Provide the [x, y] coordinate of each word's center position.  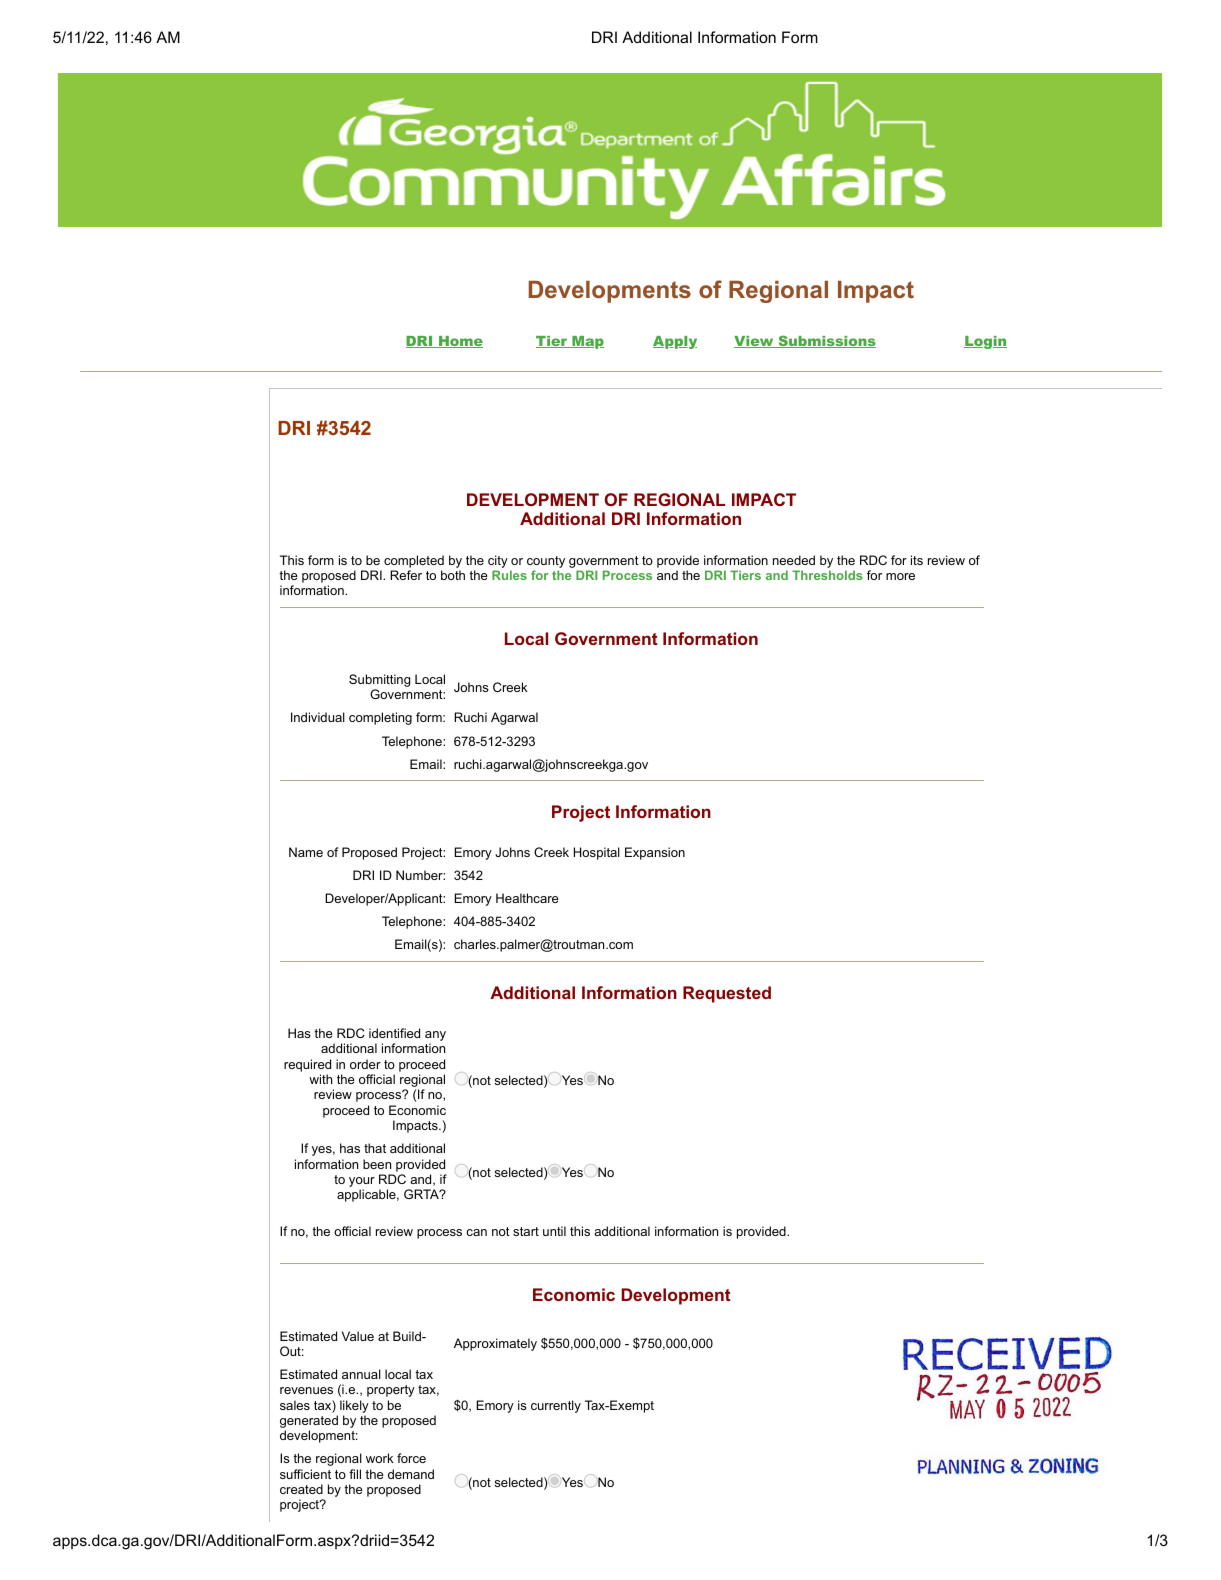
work [380, 1458]
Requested [727, 994]
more [900, 576]
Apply [675, 342]
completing [380, 718]
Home [460, 342]
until [554, 1231]
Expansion [655, 853]
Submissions [826, 341]
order [365, 1064]
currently [556, 1406]
